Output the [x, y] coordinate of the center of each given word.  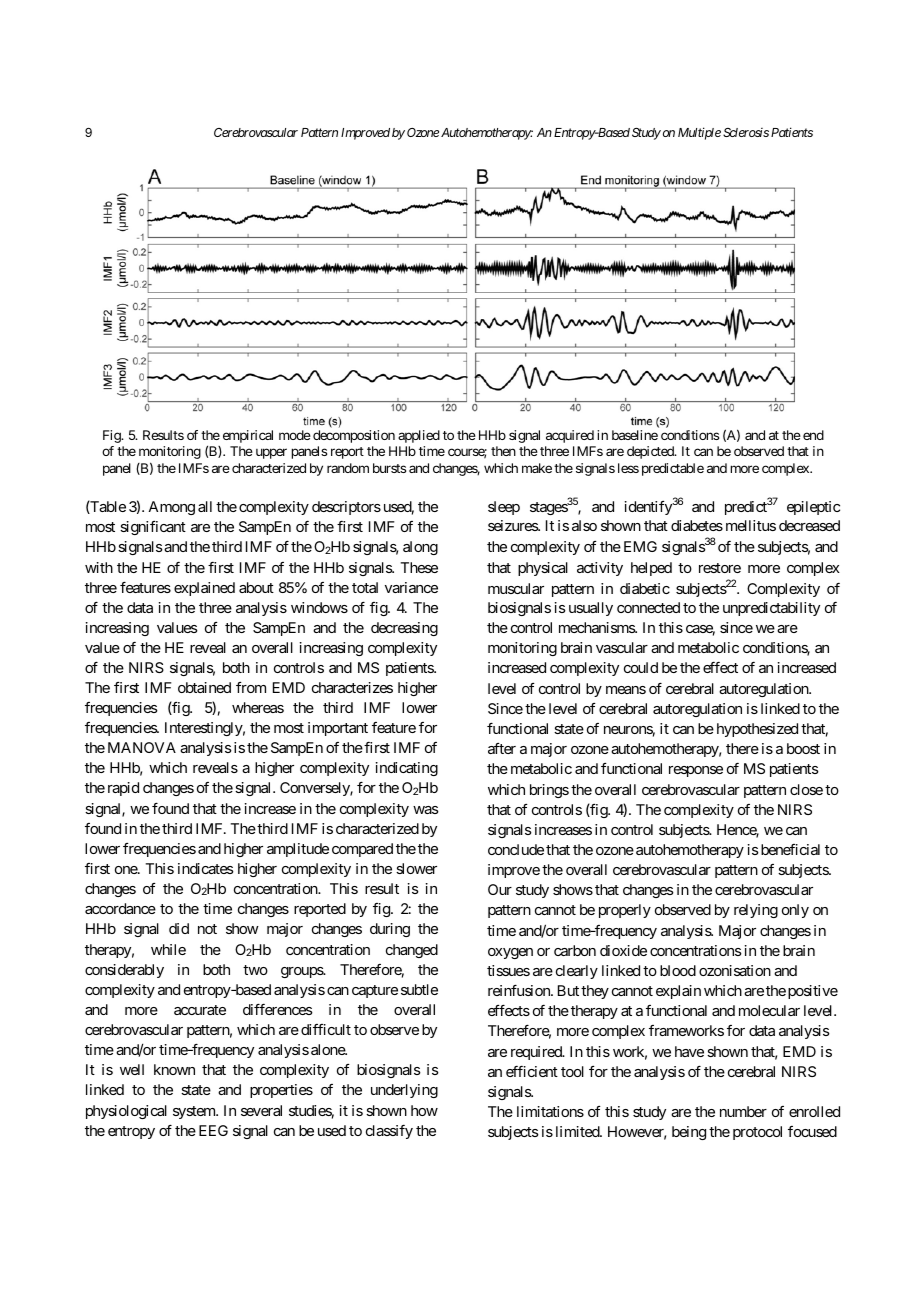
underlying [404, 1091]
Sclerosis [746, 132]
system [195, 1112]
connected [648, 607]
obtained [204, 687]
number [743, 1111]
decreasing [404, 629]
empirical [248, 436]
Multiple [699, 133]
